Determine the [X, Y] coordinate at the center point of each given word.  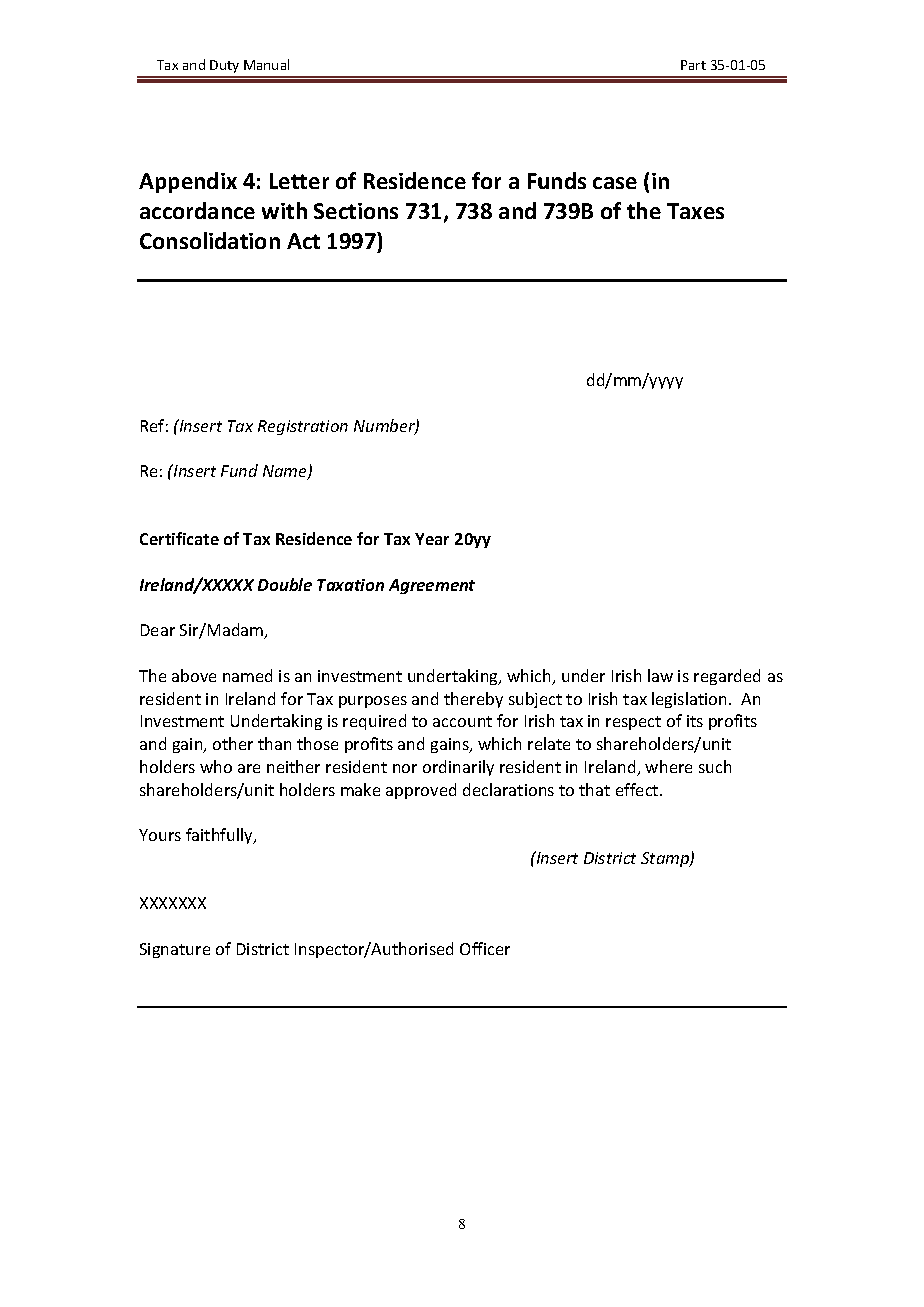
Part [693, 65]
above [194, 675]
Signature [175, 950]
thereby [473, 700]
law [660, 675]
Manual [266, 64]
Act [303, 241]
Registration [303, 427]
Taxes [695, 211]
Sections [356, 211]
